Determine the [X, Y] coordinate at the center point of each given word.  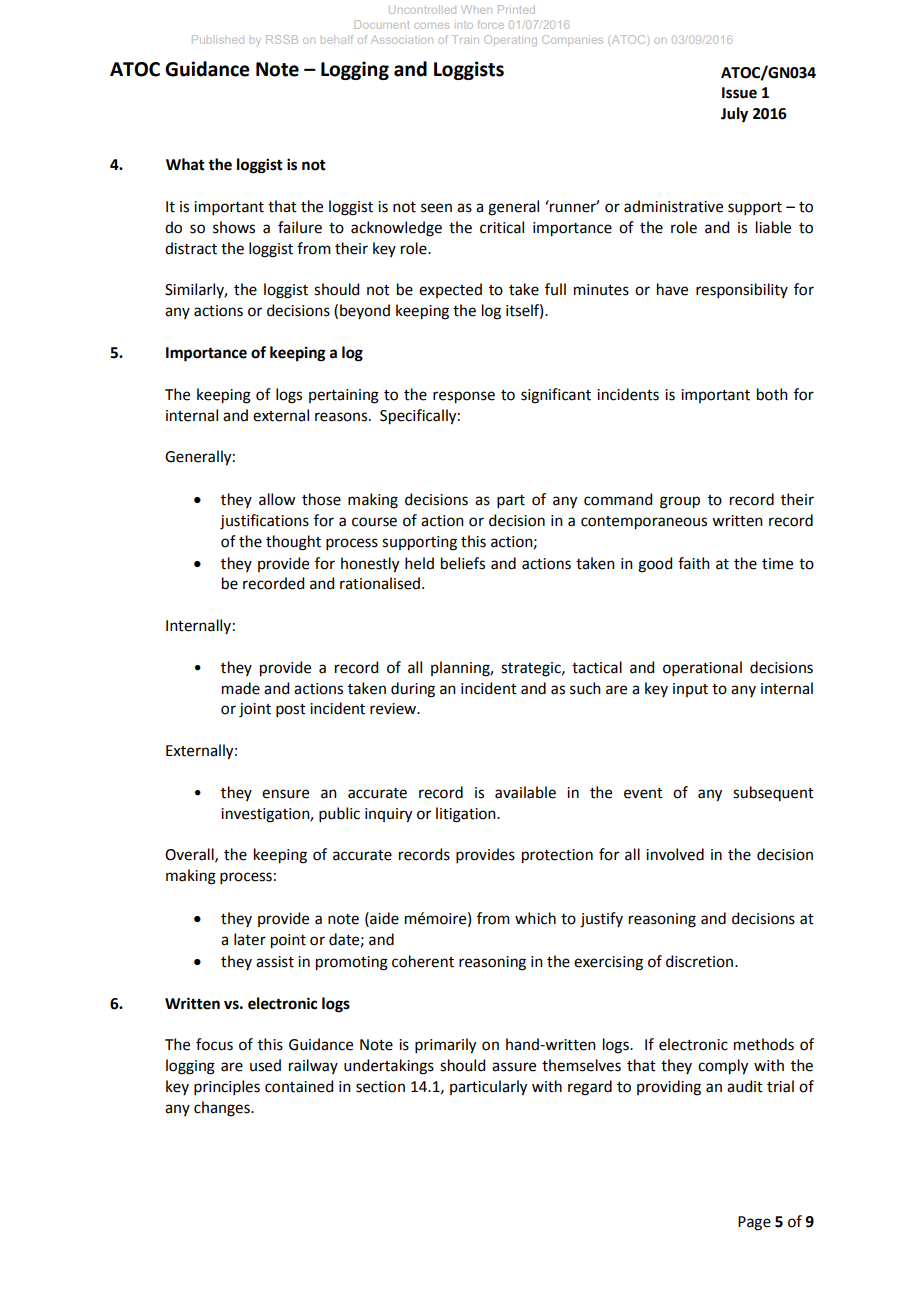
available [525, 792]
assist [275, 962]
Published [218, 39]
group [680, 502]
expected [450, 290]
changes [223, 1109]
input [690, 690]
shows [234, 227]
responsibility [742, 290]
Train [465, 39]
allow [277, 499]
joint [255, 710]
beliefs [463, 563]
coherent [423, 961]
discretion [701, 961]
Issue [739, 93]
